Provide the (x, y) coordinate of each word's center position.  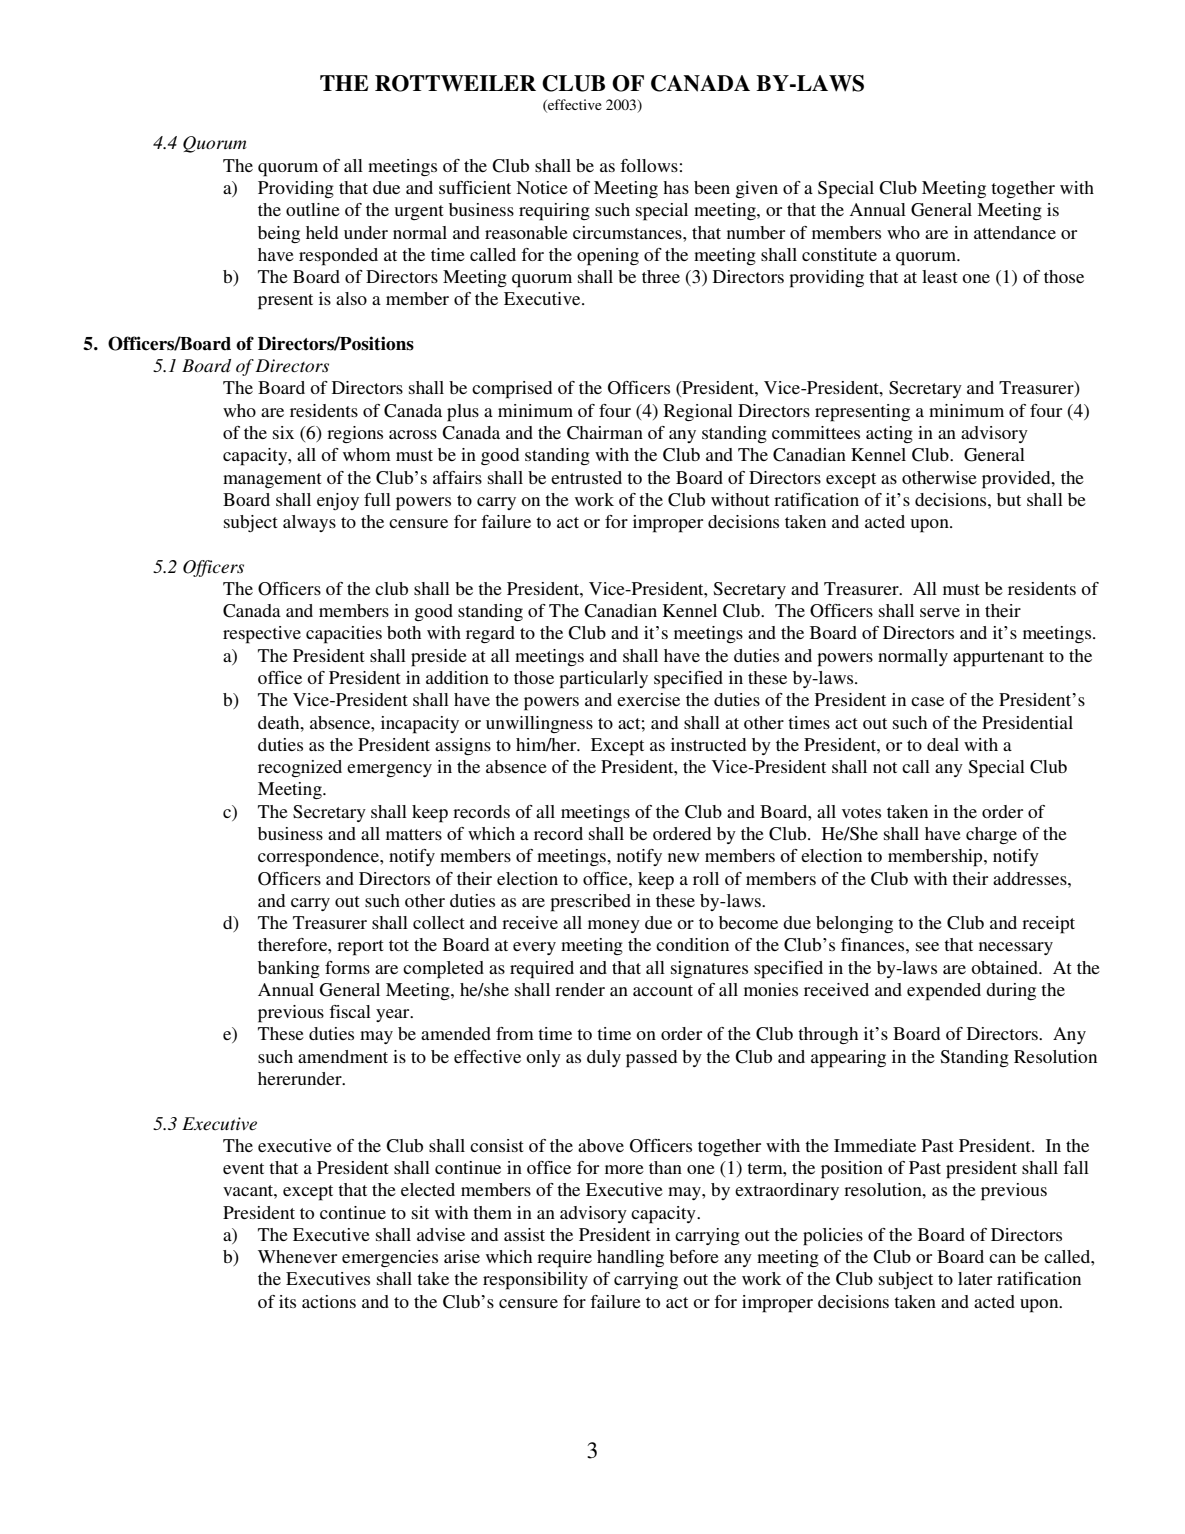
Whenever (297, 1256)
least (940, 276)
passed (651, 1059)
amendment (343, 1056)
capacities (344, 635)
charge (991, 835)
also (351, 298)
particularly (603, 680)
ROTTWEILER (455, 83)
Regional (698, 412)
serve (940, 612)
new (684, 857)
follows (649, 165)
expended (944, 992)
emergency (389, 770)
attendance (1015, 232)
